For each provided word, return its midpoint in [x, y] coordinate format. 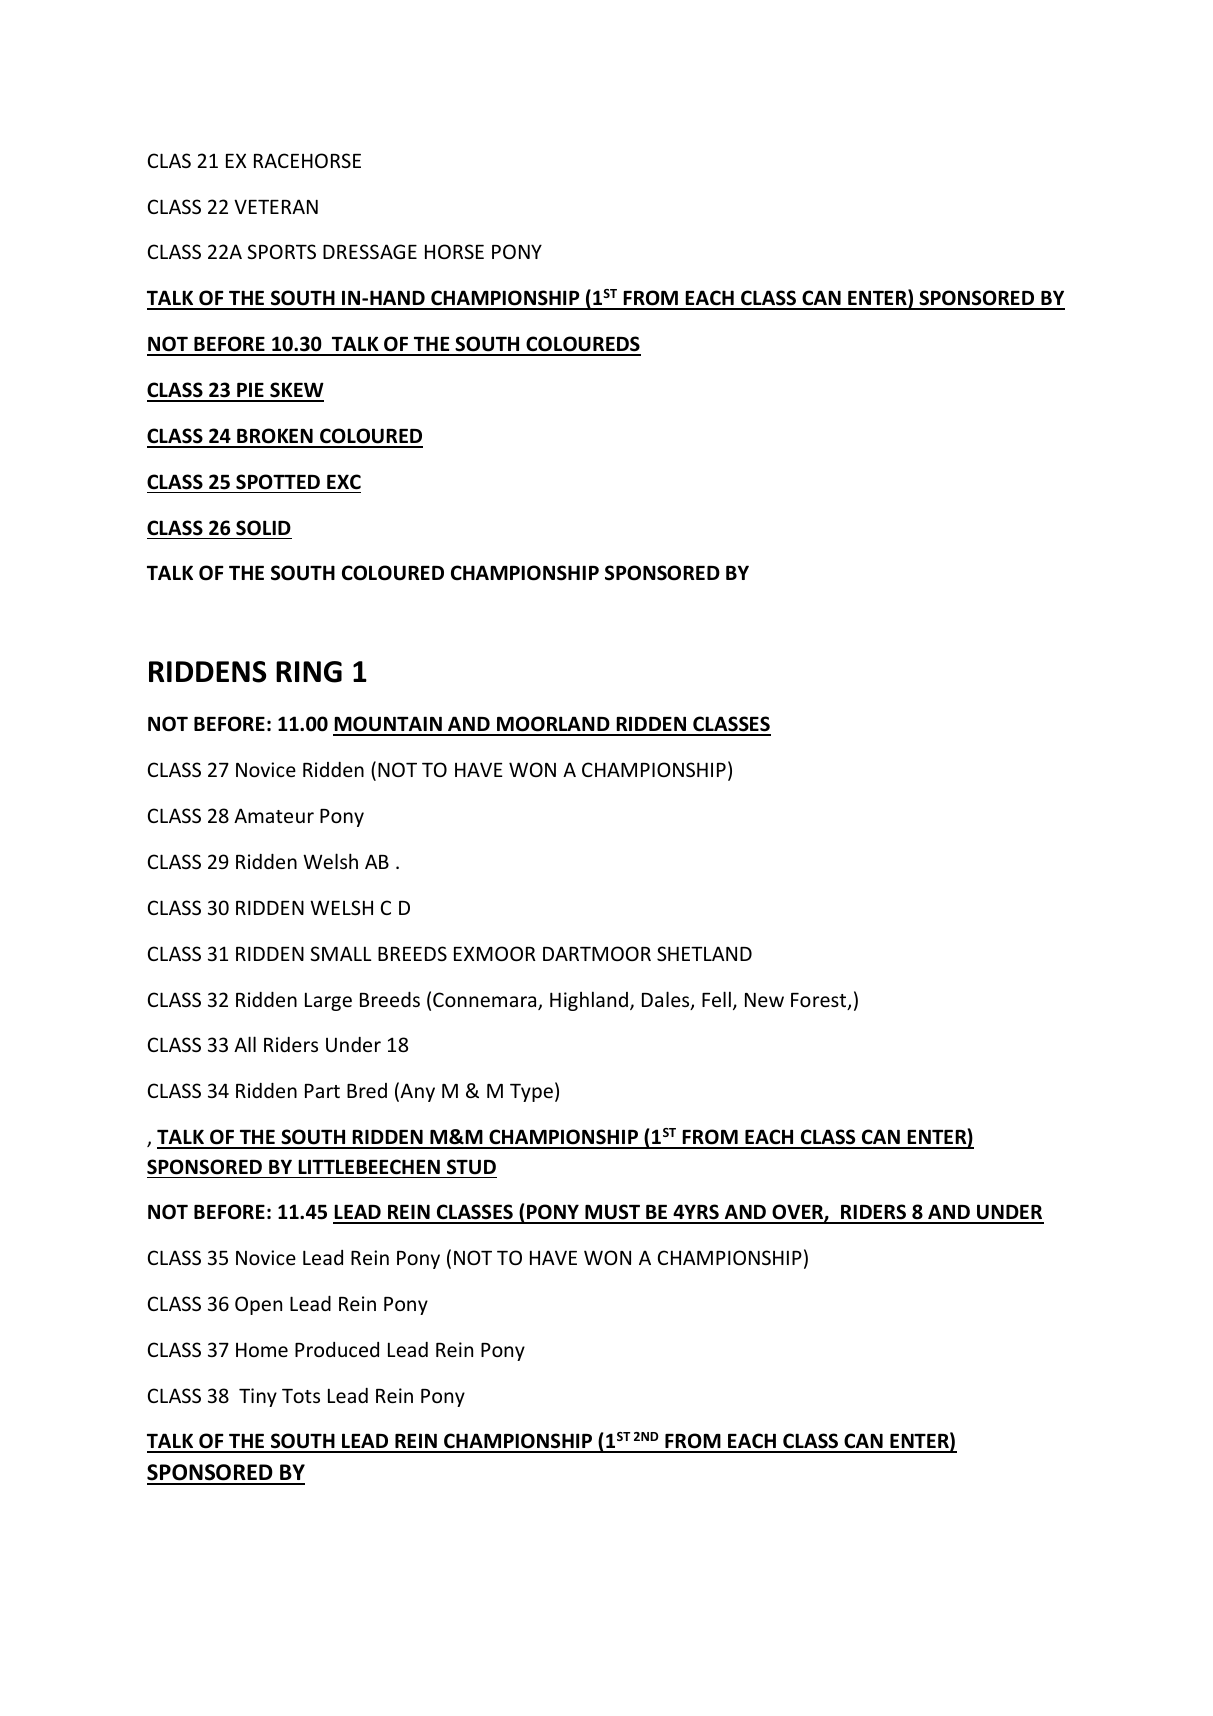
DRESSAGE [370, 251]
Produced [337, 1349]
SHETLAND [704, 953]
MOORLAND [553, 725]
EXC [344, 482]
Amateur [274, 815]
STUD [471, 1167]
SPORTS [282, 251]
